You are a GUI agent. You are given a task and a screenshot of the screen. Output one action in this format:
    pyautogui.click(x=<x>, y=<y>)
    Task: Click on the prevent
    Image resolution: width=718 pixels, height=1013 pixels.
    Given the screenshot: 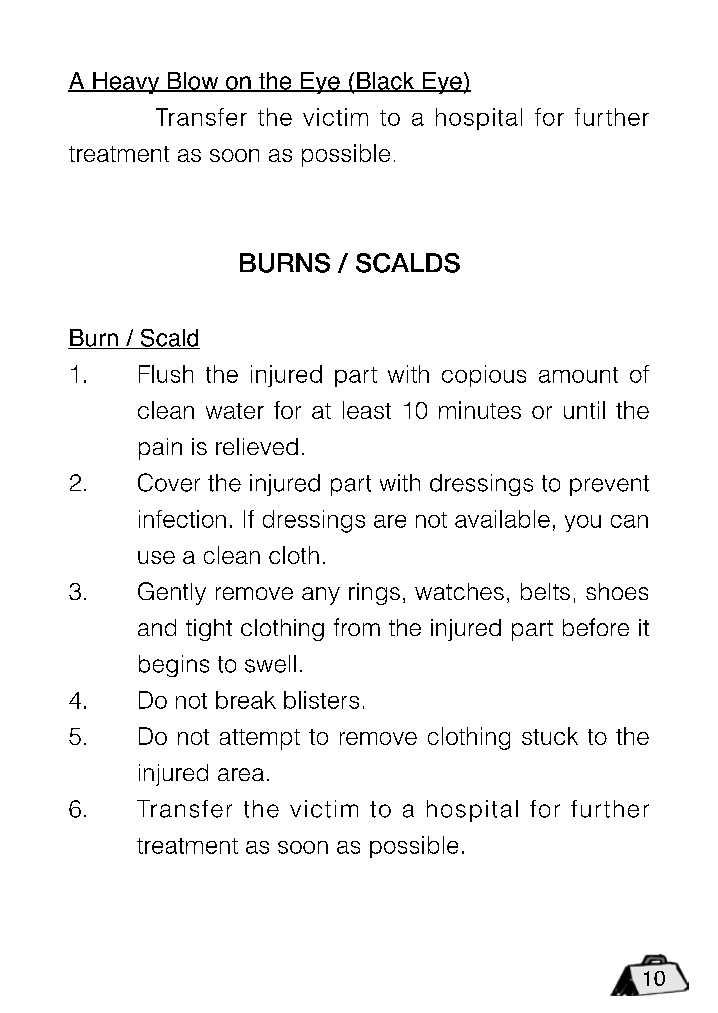 What is the action you would take?
    pyautogui.click(x=609, y=485)
